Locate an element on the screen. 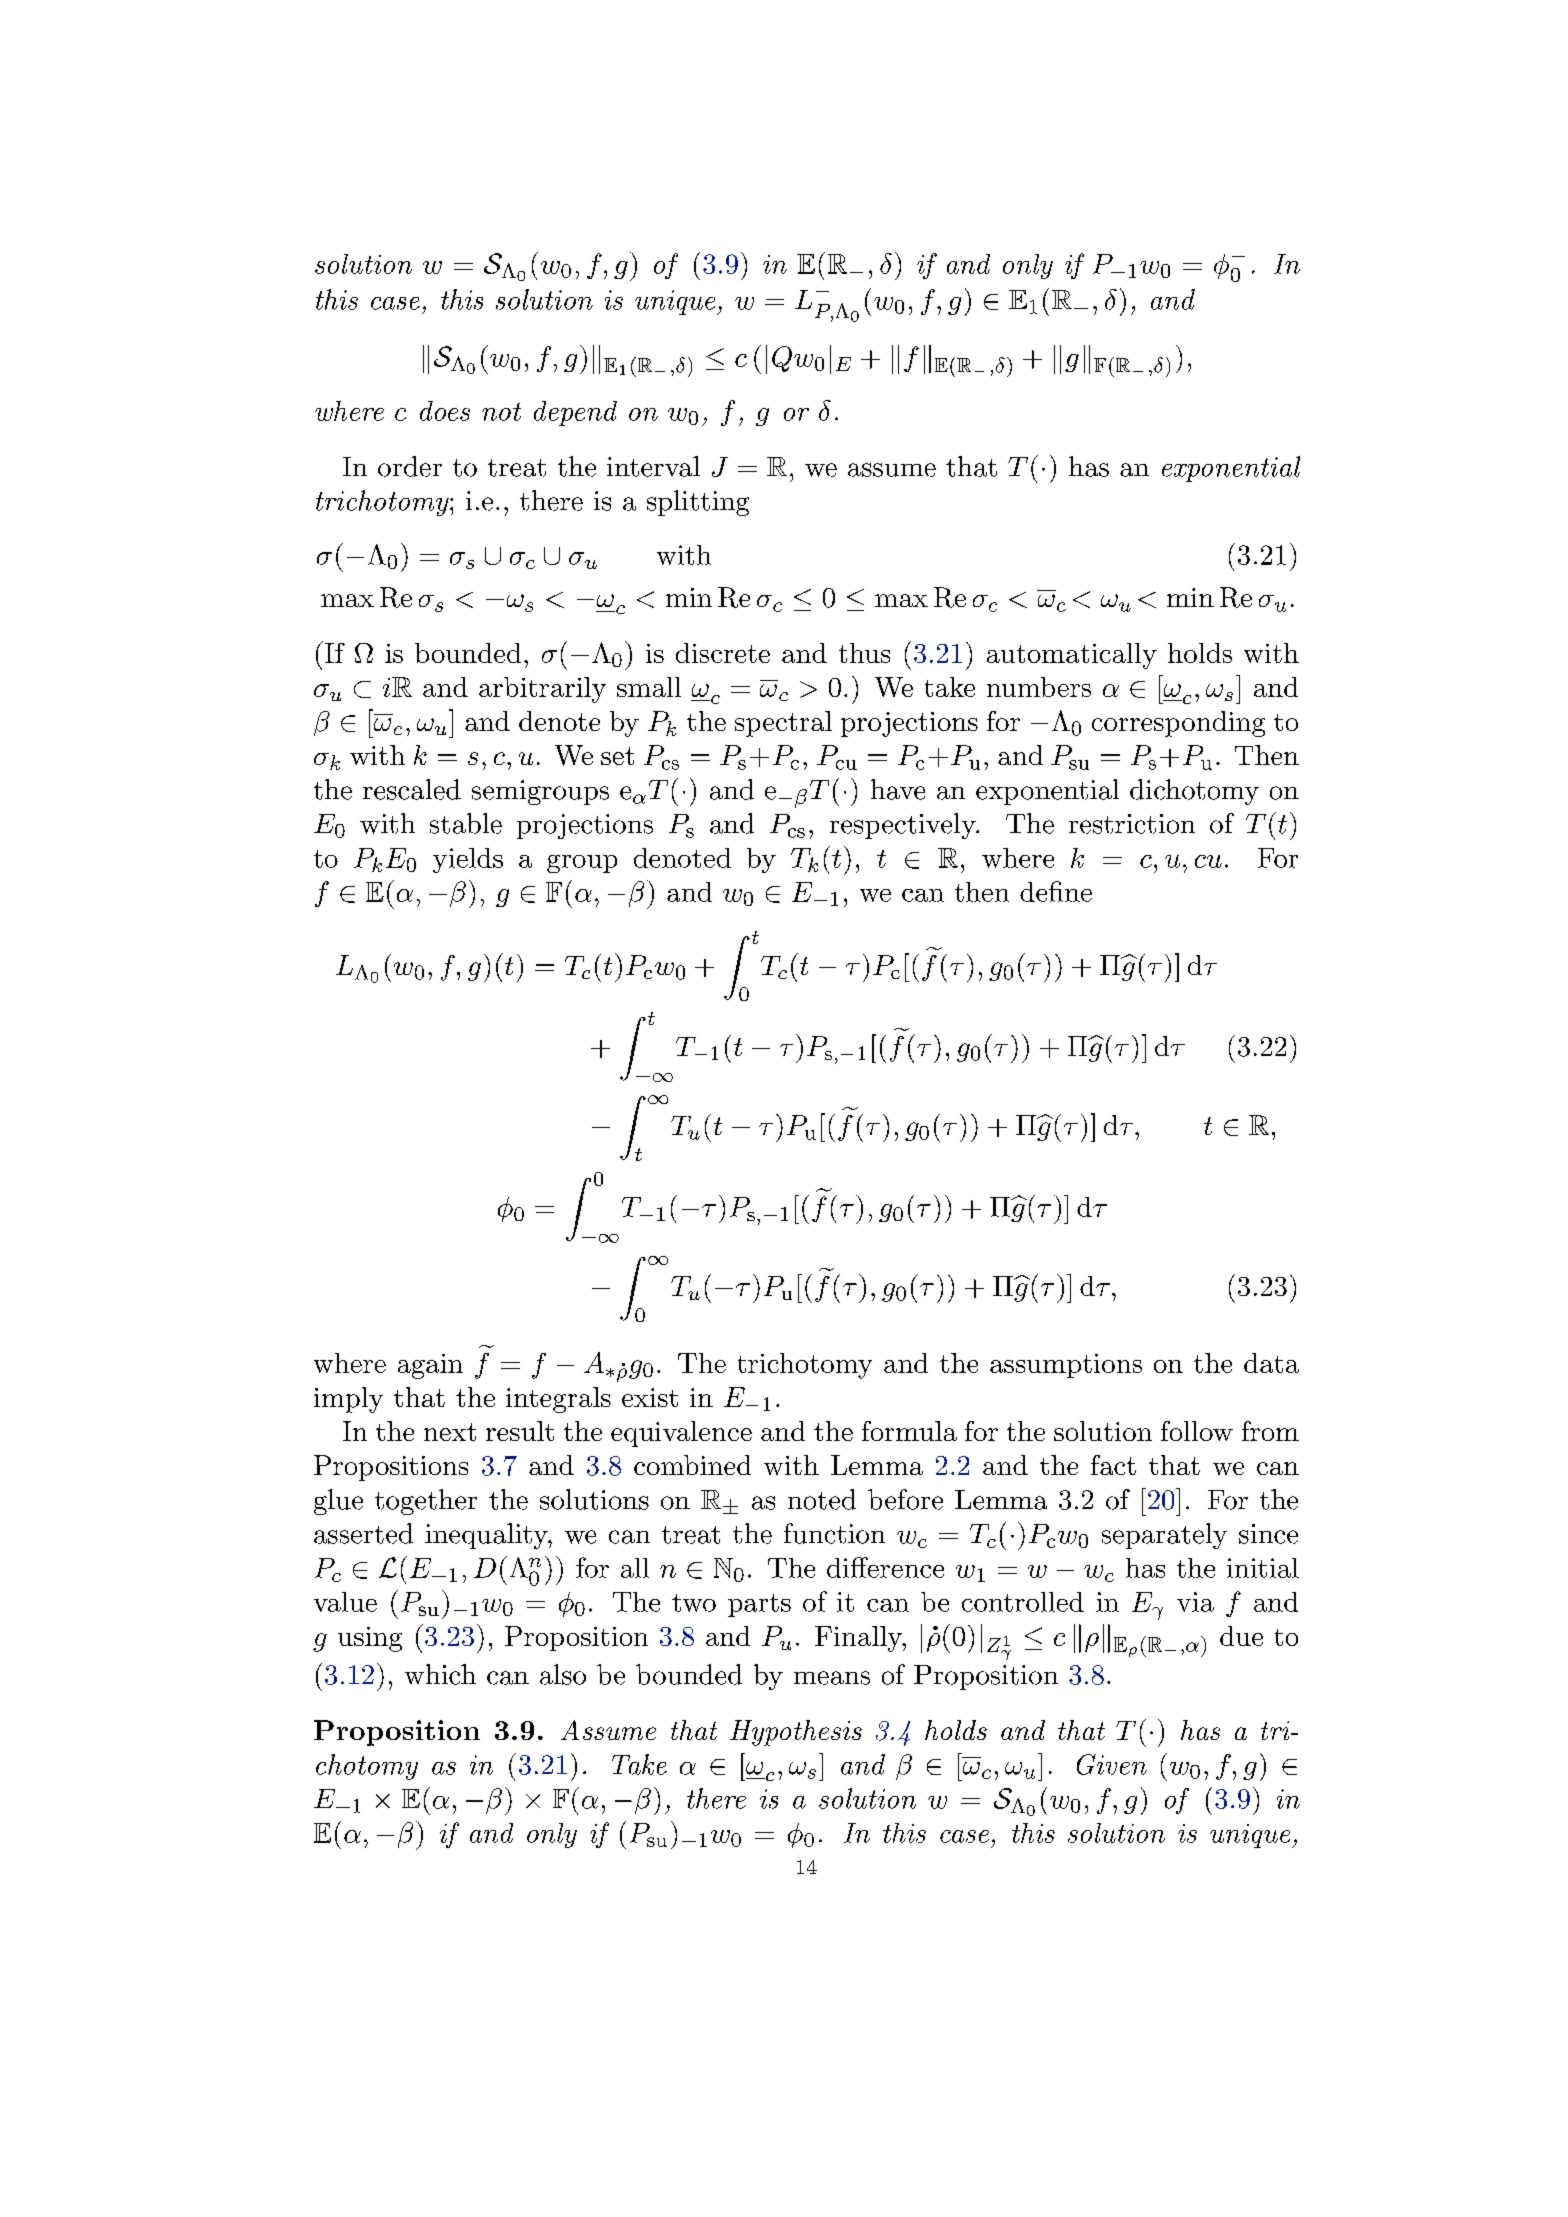  order is located at coordinates (410, 466).
